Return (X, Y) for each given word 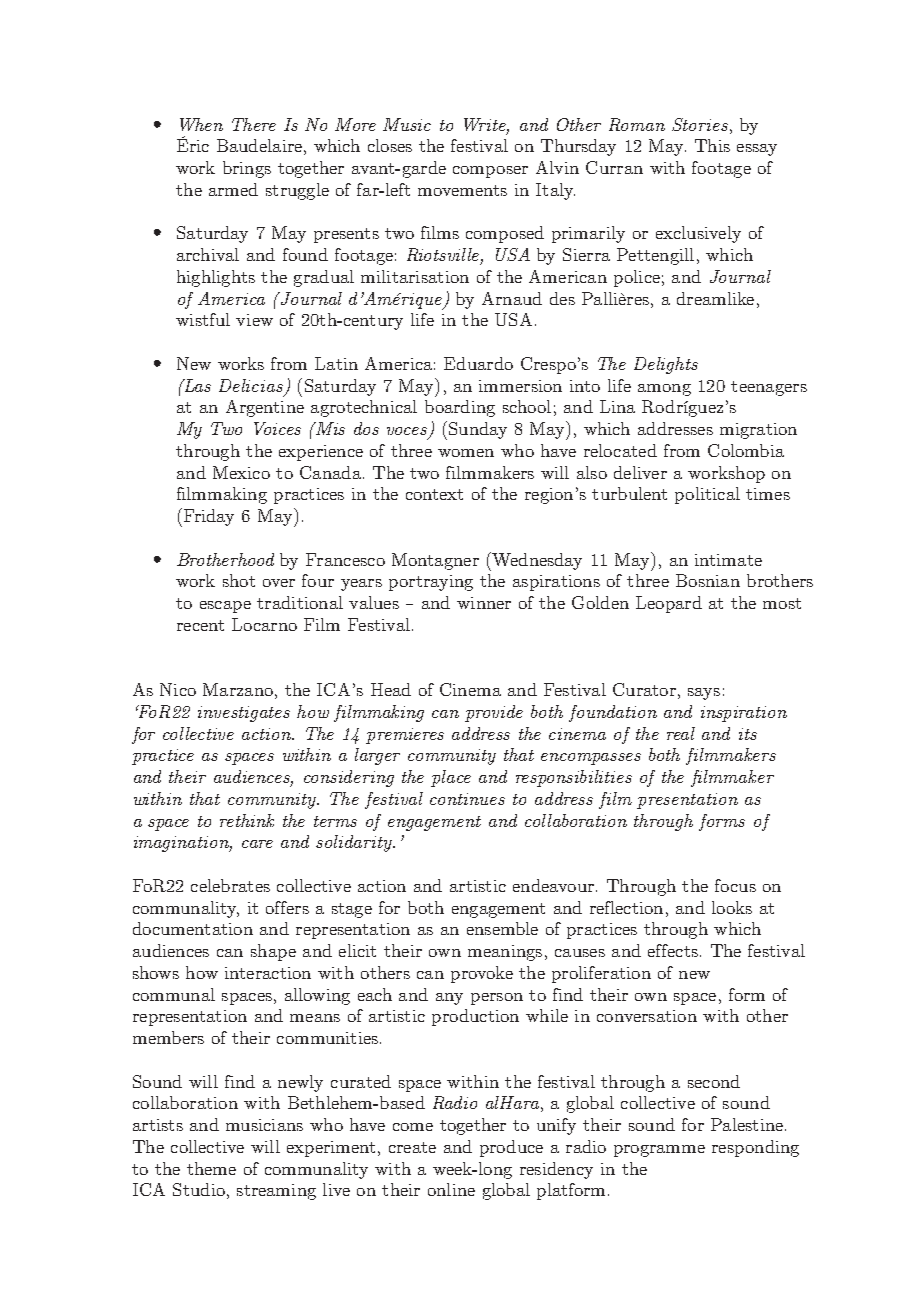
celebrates (230, 885)
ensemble (502, 928)
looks (732, 907)
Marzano (238, 689)
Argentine (265, 408)
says (704, 694)
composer (490, 172)
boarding (460, 408)
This (712, 145)
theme (211, 1168)
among (664, 390)
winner (484, 603)
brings (247, 169)
